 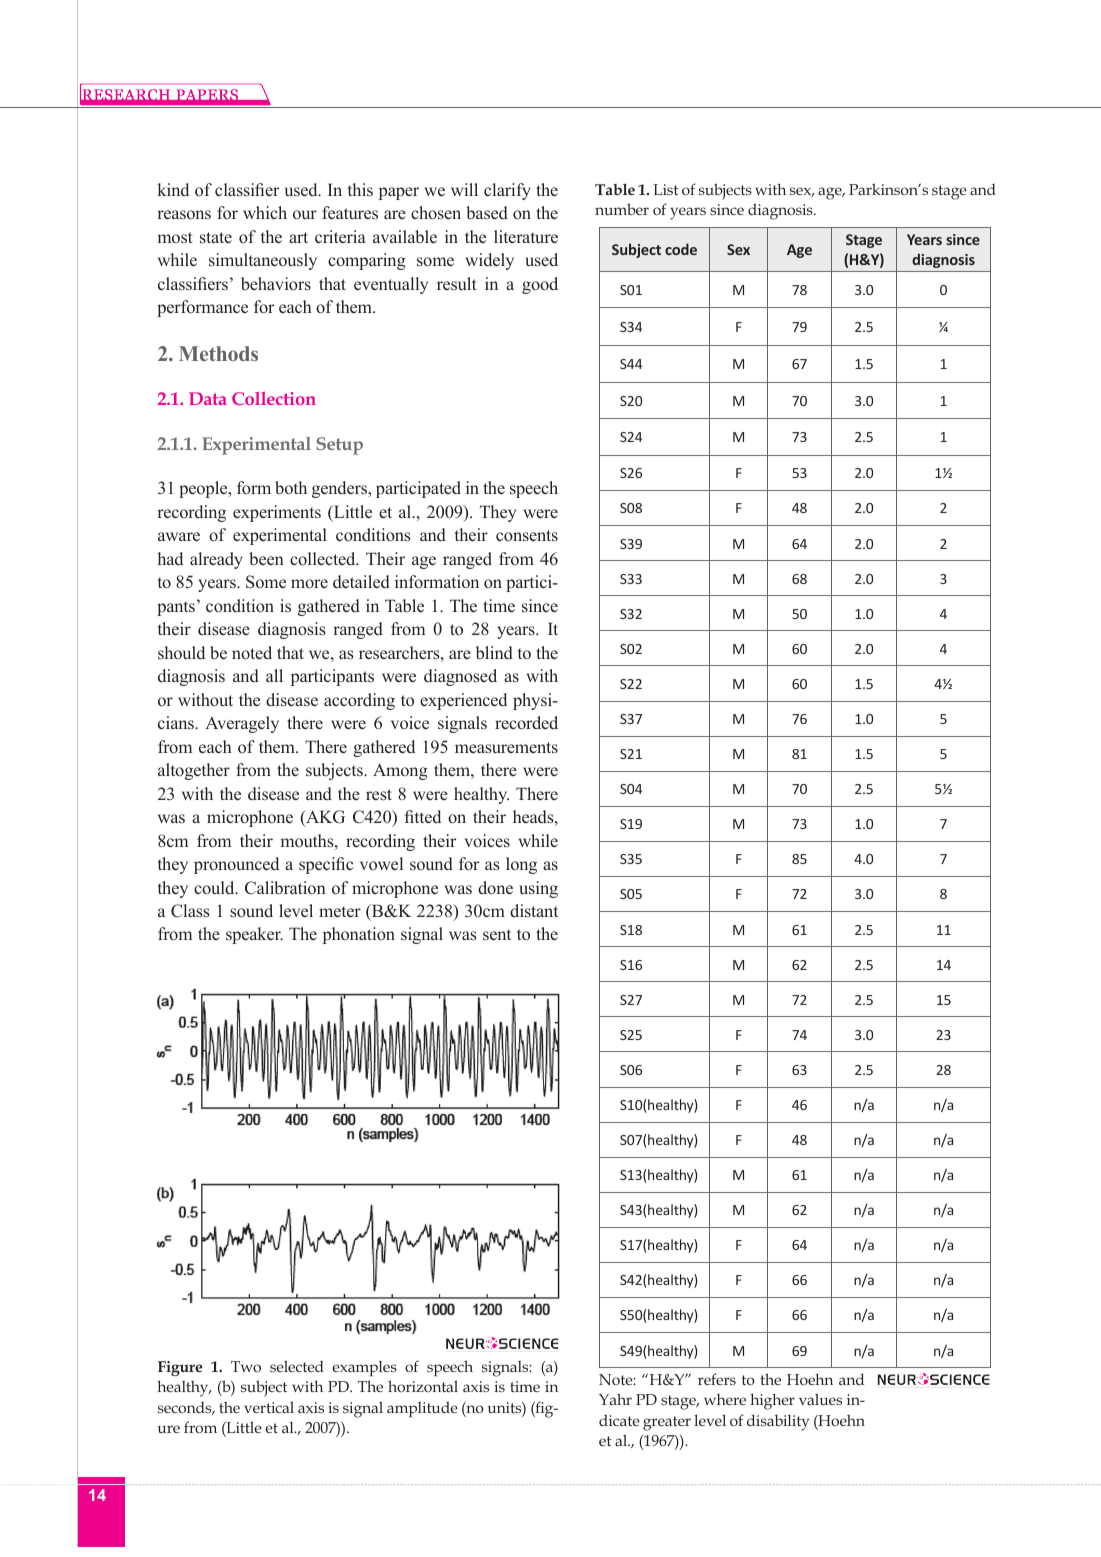 I want to click on which, so click(x=265, y=212).
